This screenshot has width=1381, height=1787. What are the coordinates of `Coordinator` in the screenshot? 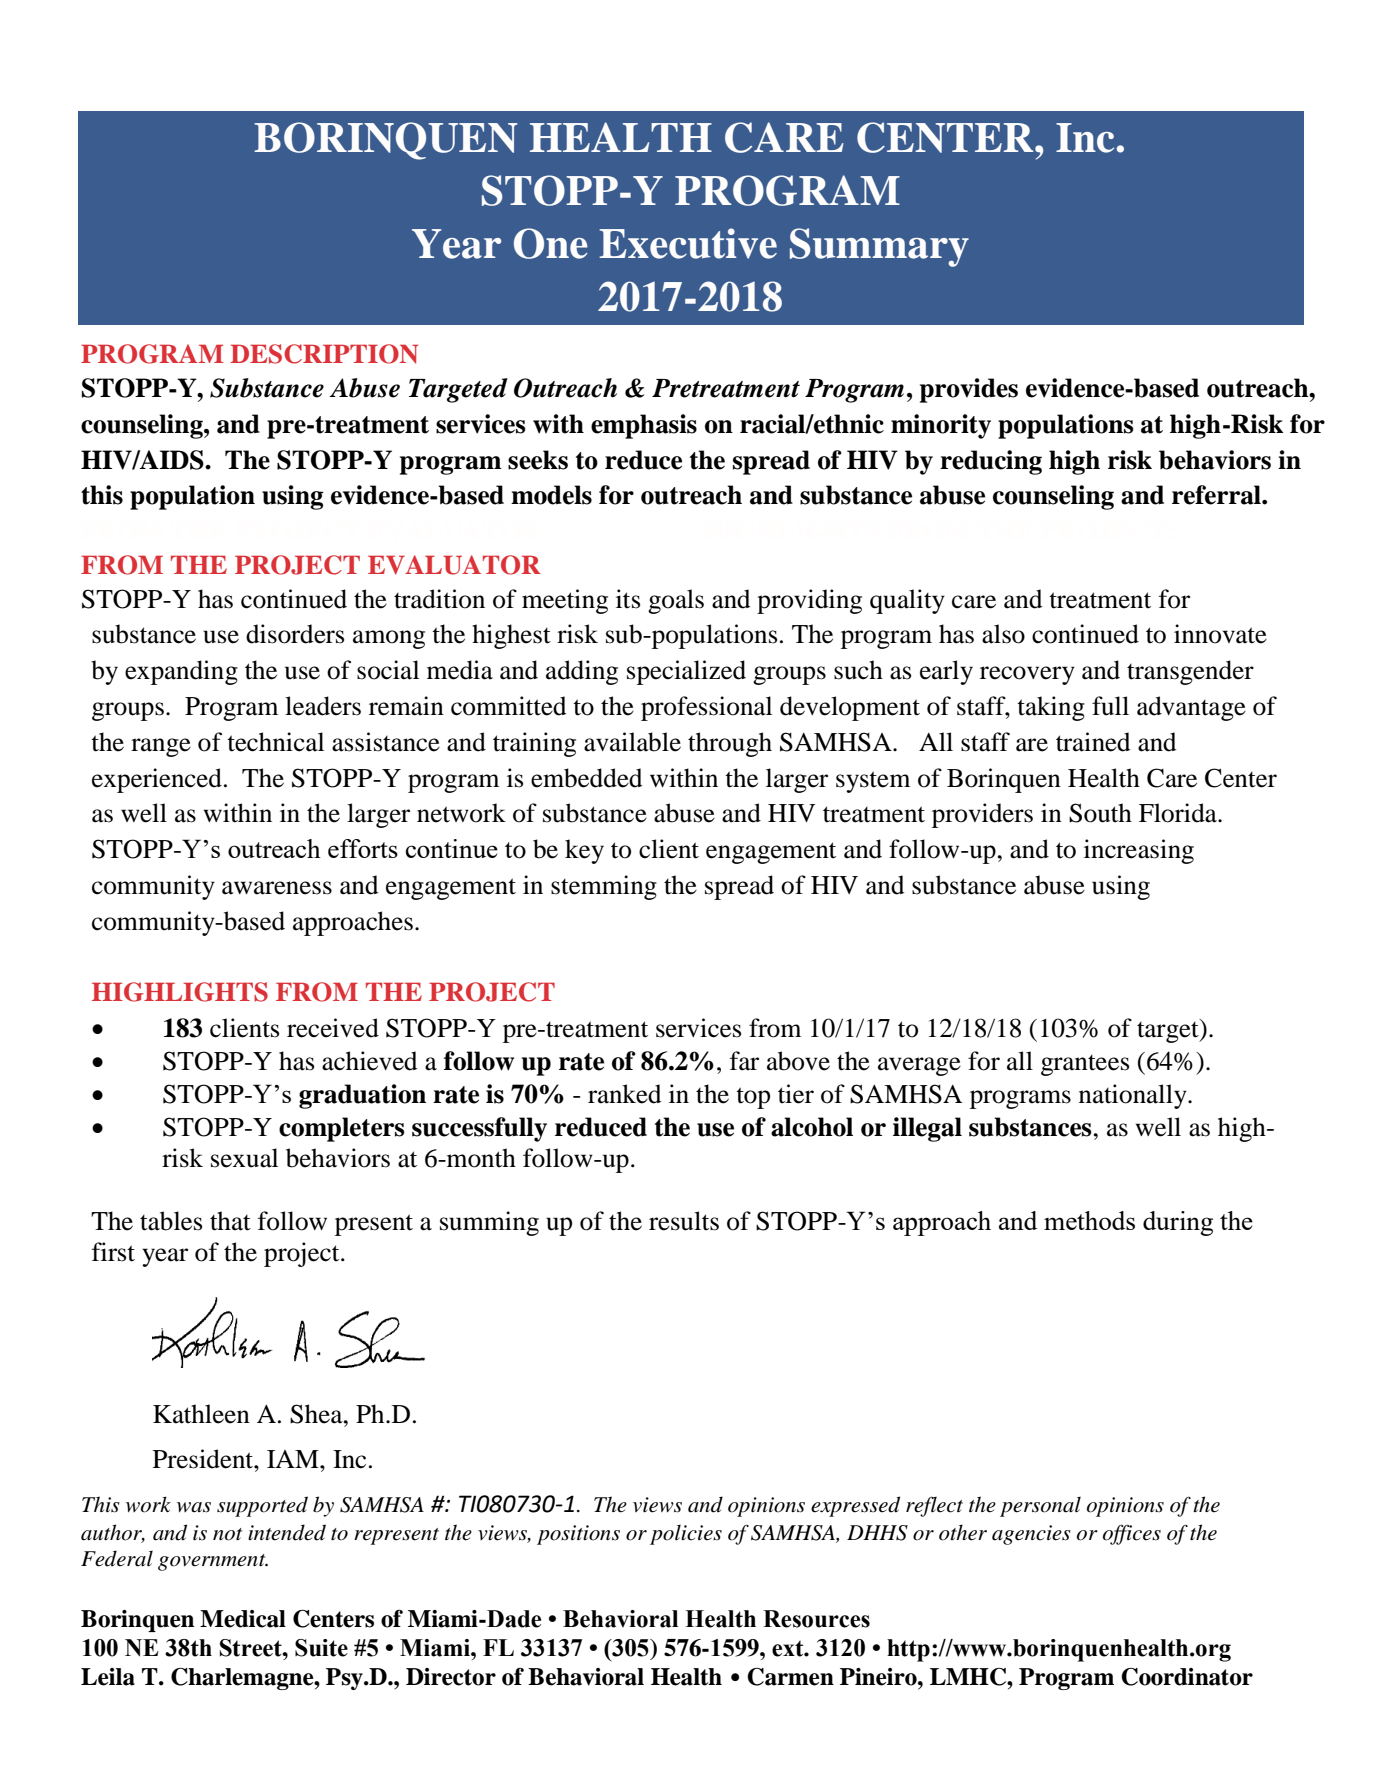 It's located at (1187, 1677).
